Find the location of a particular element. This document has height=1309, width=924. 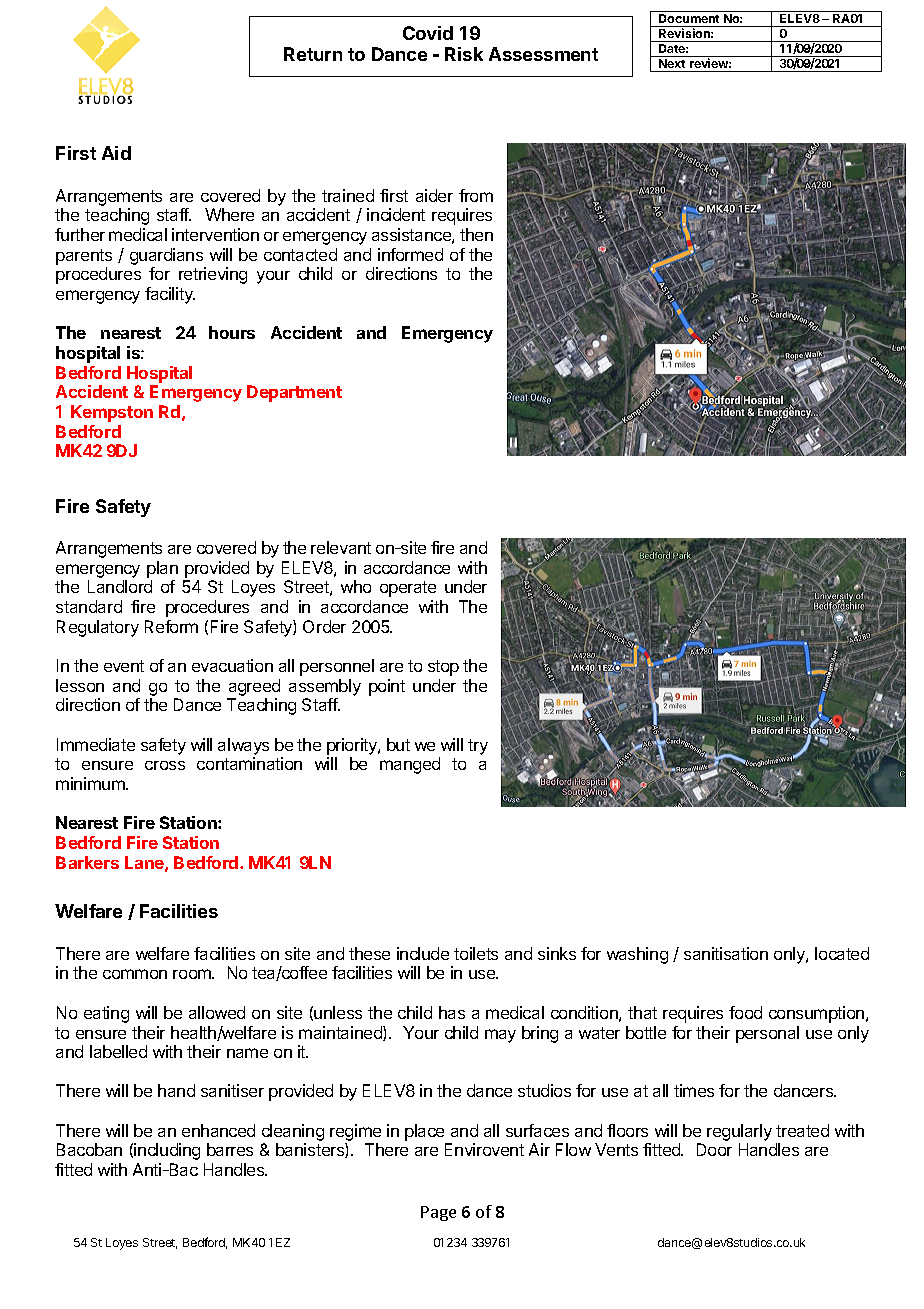

Reform is located at coordinates (171, 626).
